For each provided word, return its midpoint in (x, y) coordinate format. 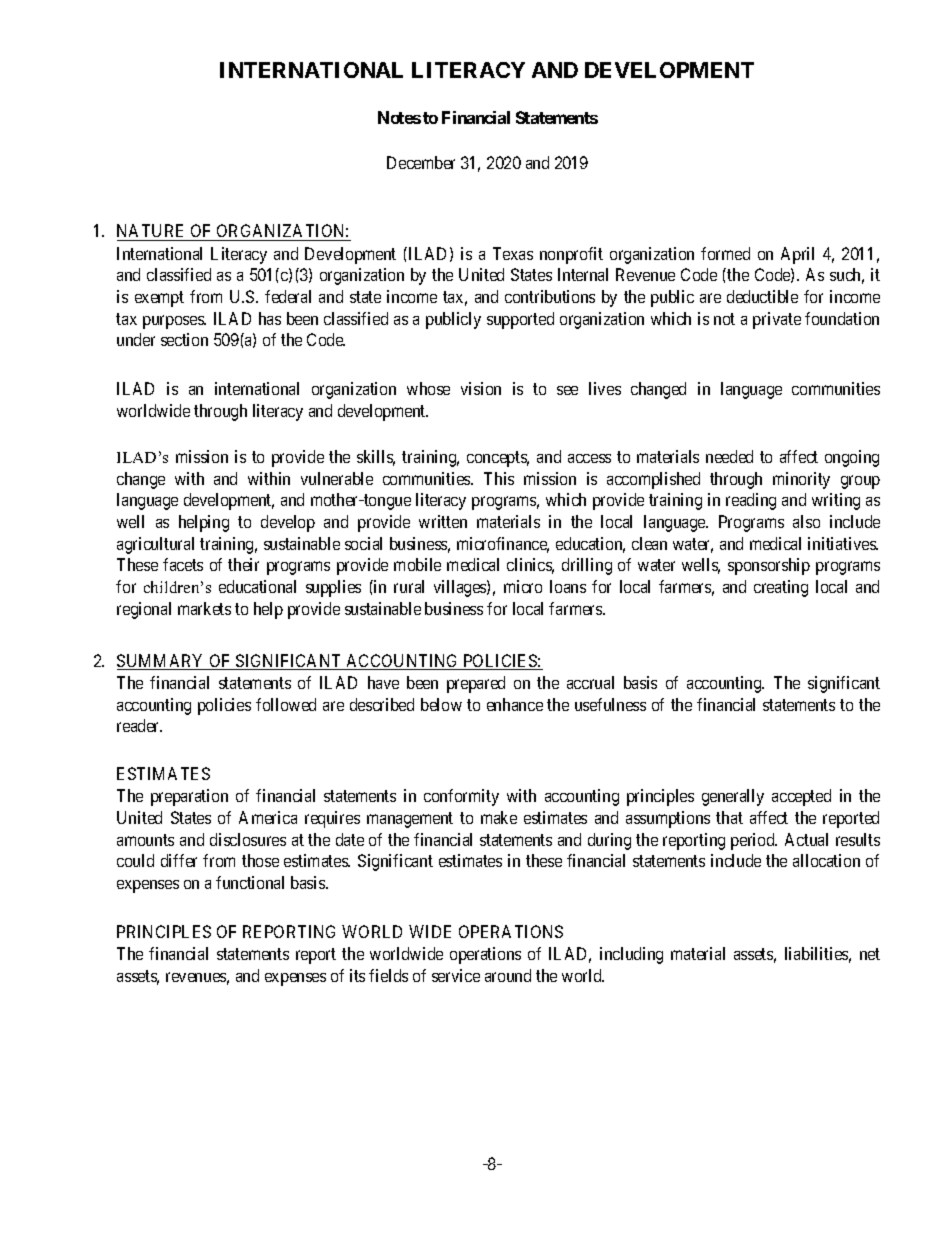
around (508, 975)
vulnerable (337, 478)
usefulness (610, 704)
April (797, 255)
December (421, 162)
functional (250, 882)
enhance (515, 704)
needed (729, 456)
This (499, 478)
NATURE (150, 230)
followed (286, 704)
